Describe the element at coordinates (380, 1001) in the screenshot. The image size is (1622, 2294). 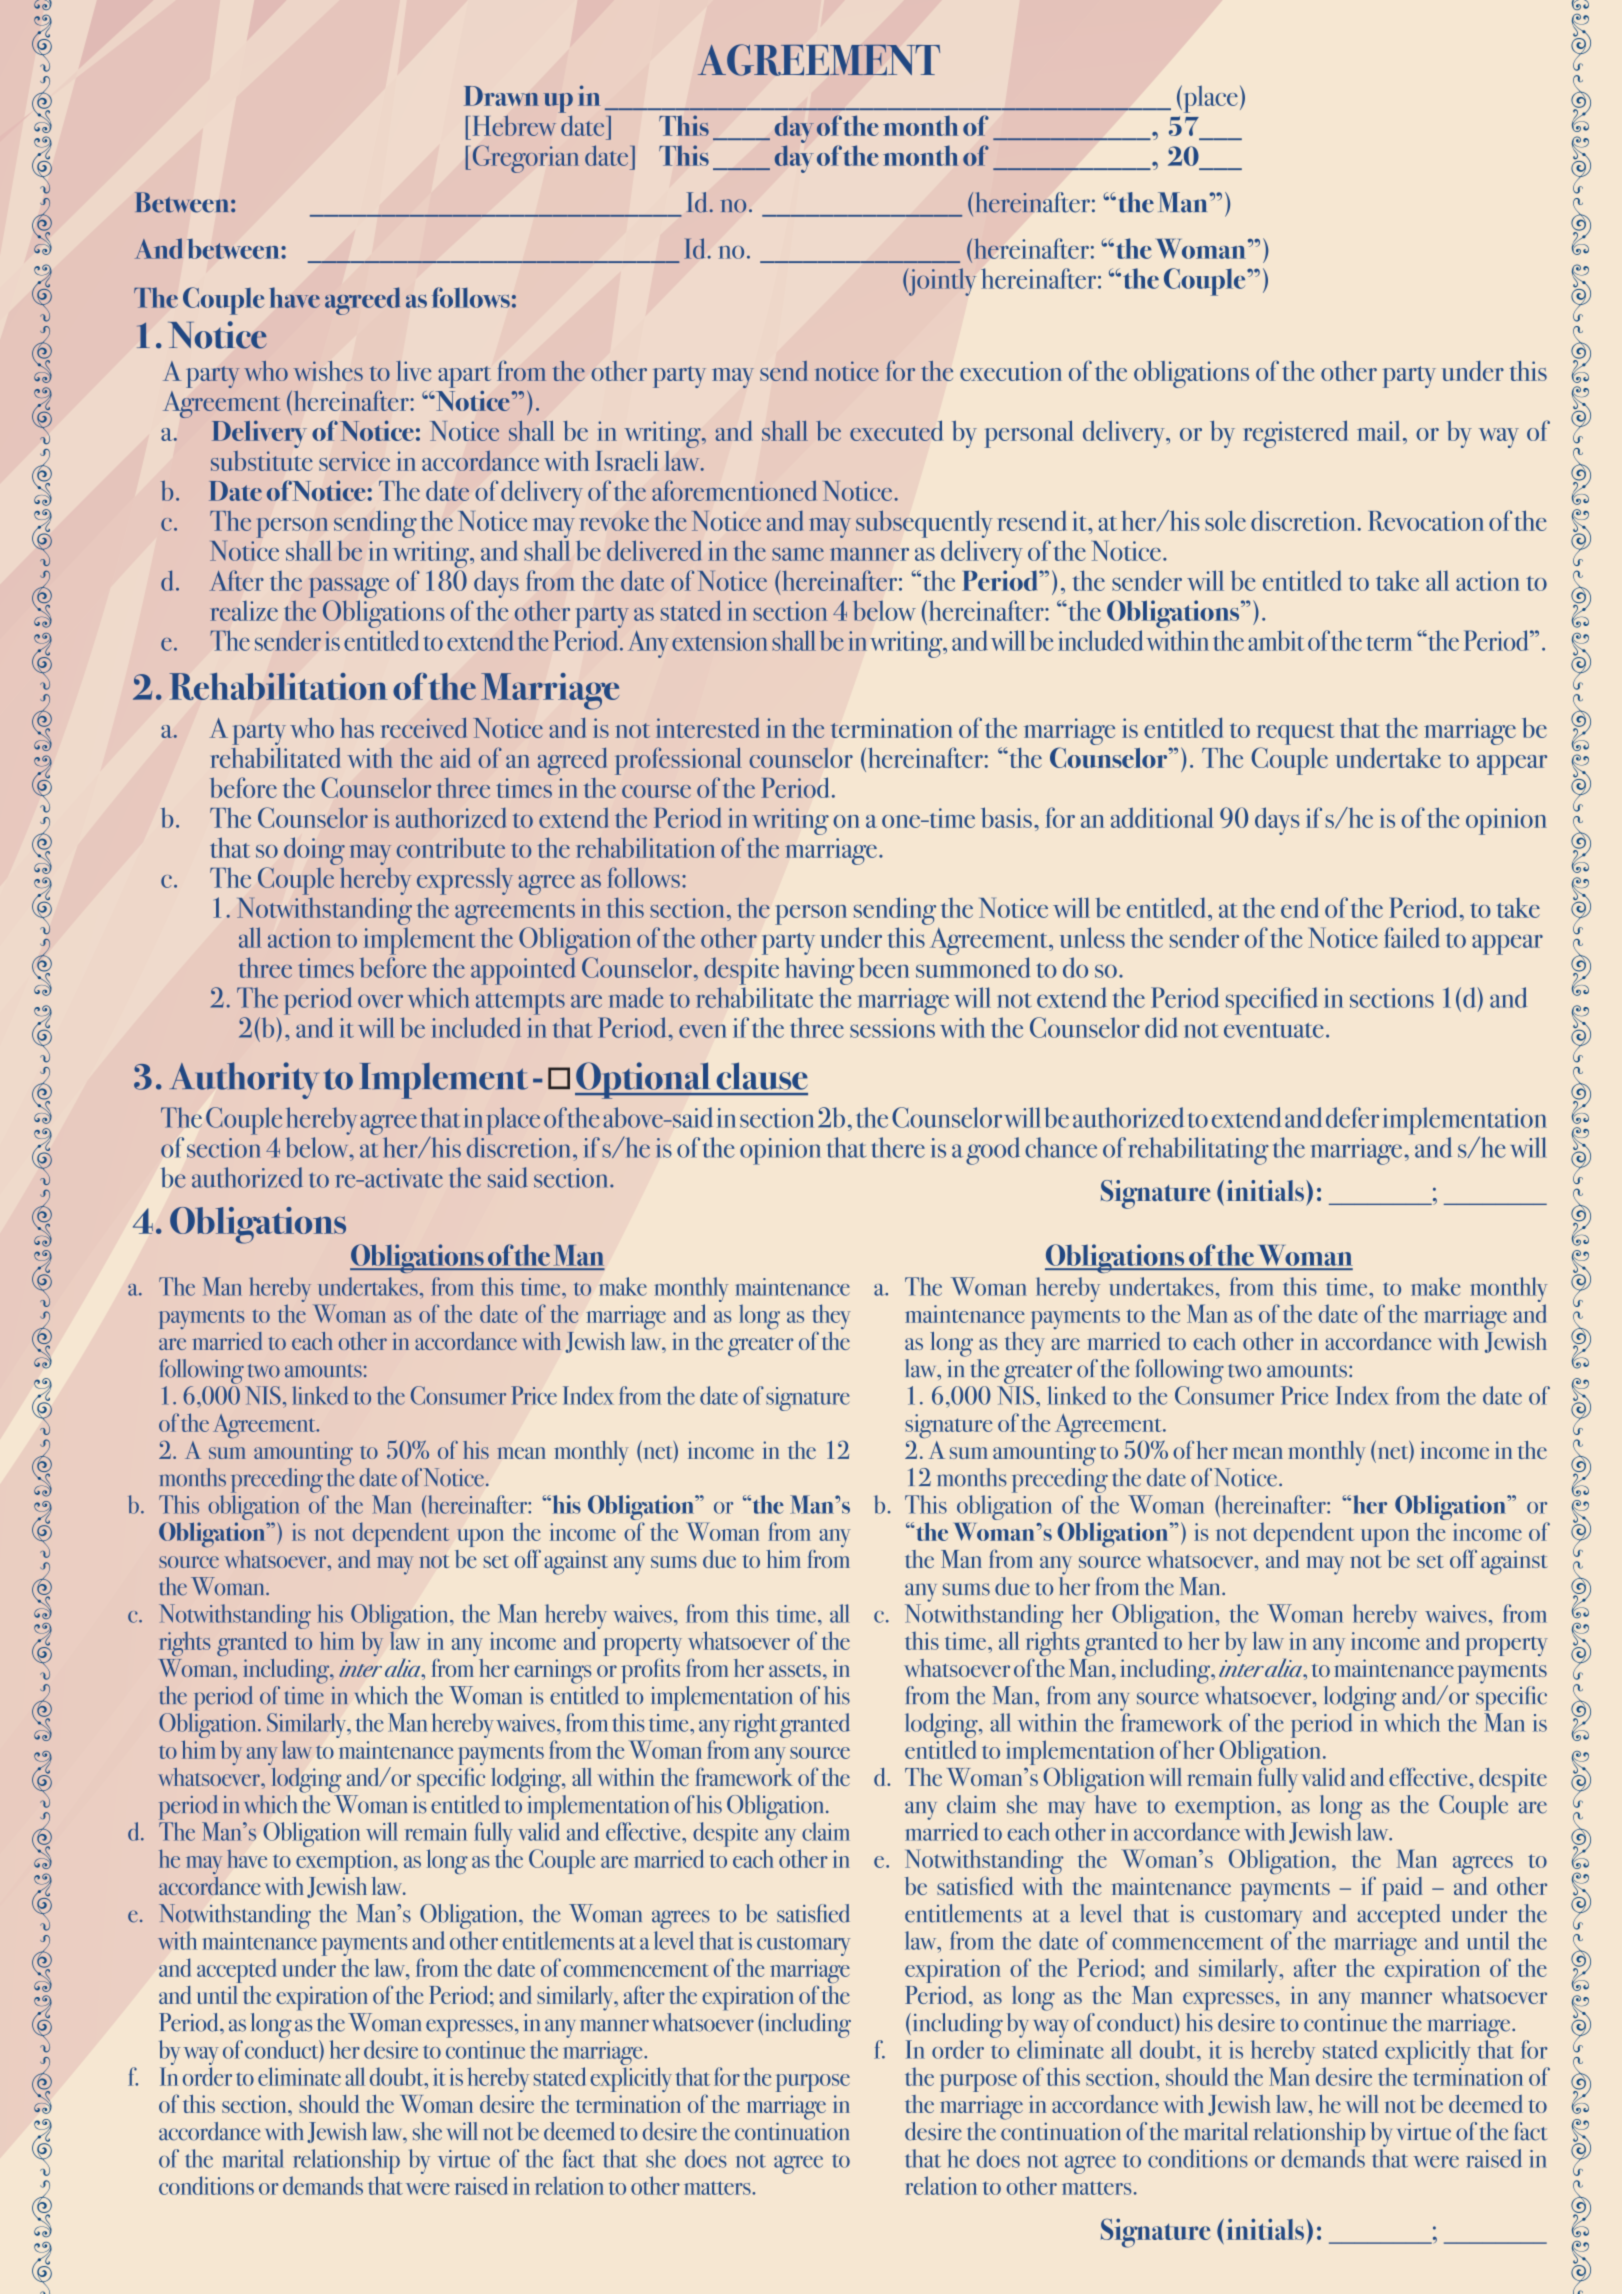
I see `over` at that location.
